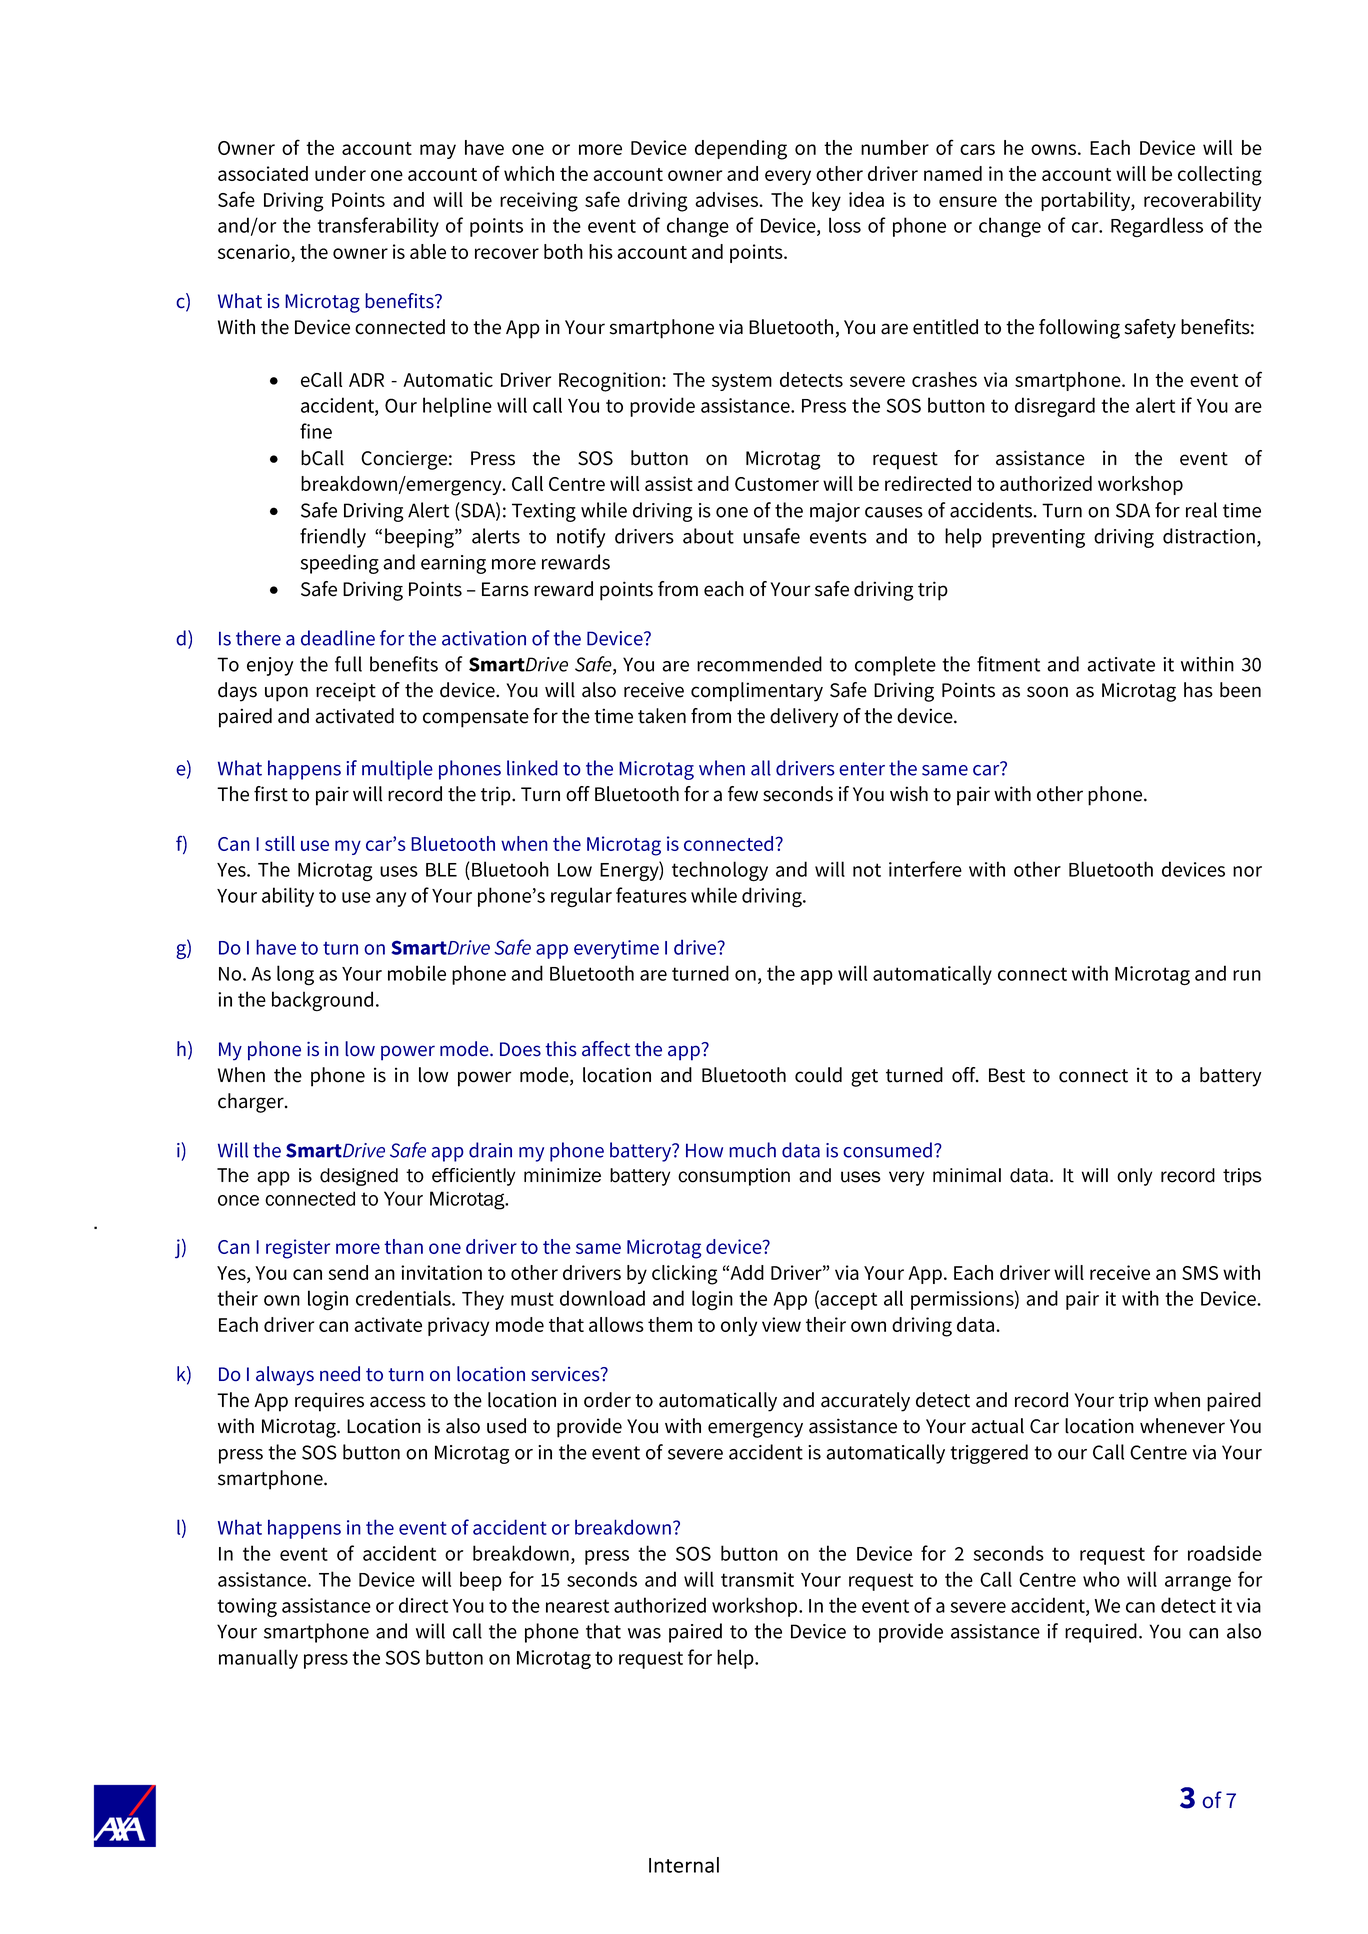  I want to click on complimentary, so click(757, 692).
